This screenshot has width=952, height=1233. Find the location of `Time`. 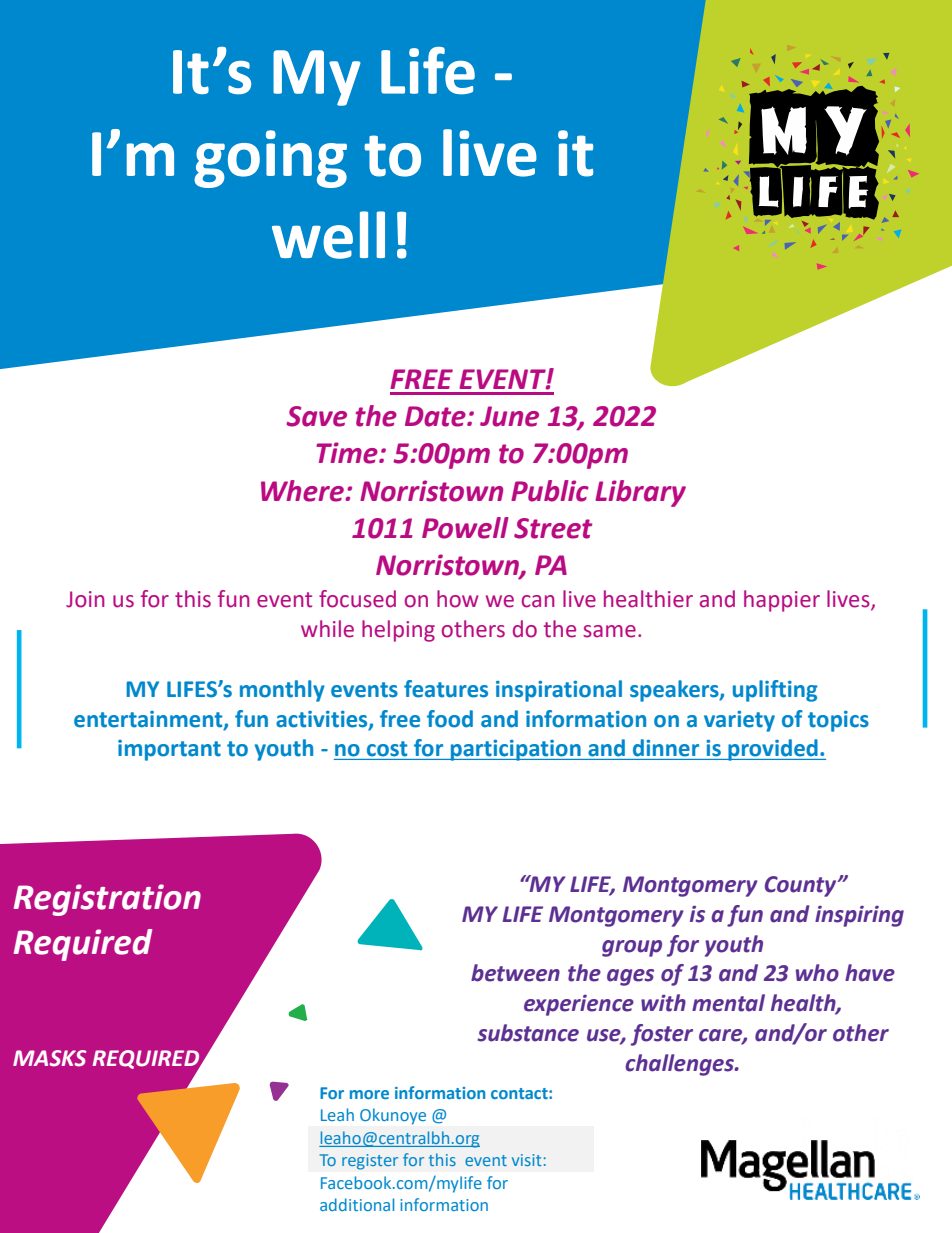

Time is located at coordinates (348, 453).
